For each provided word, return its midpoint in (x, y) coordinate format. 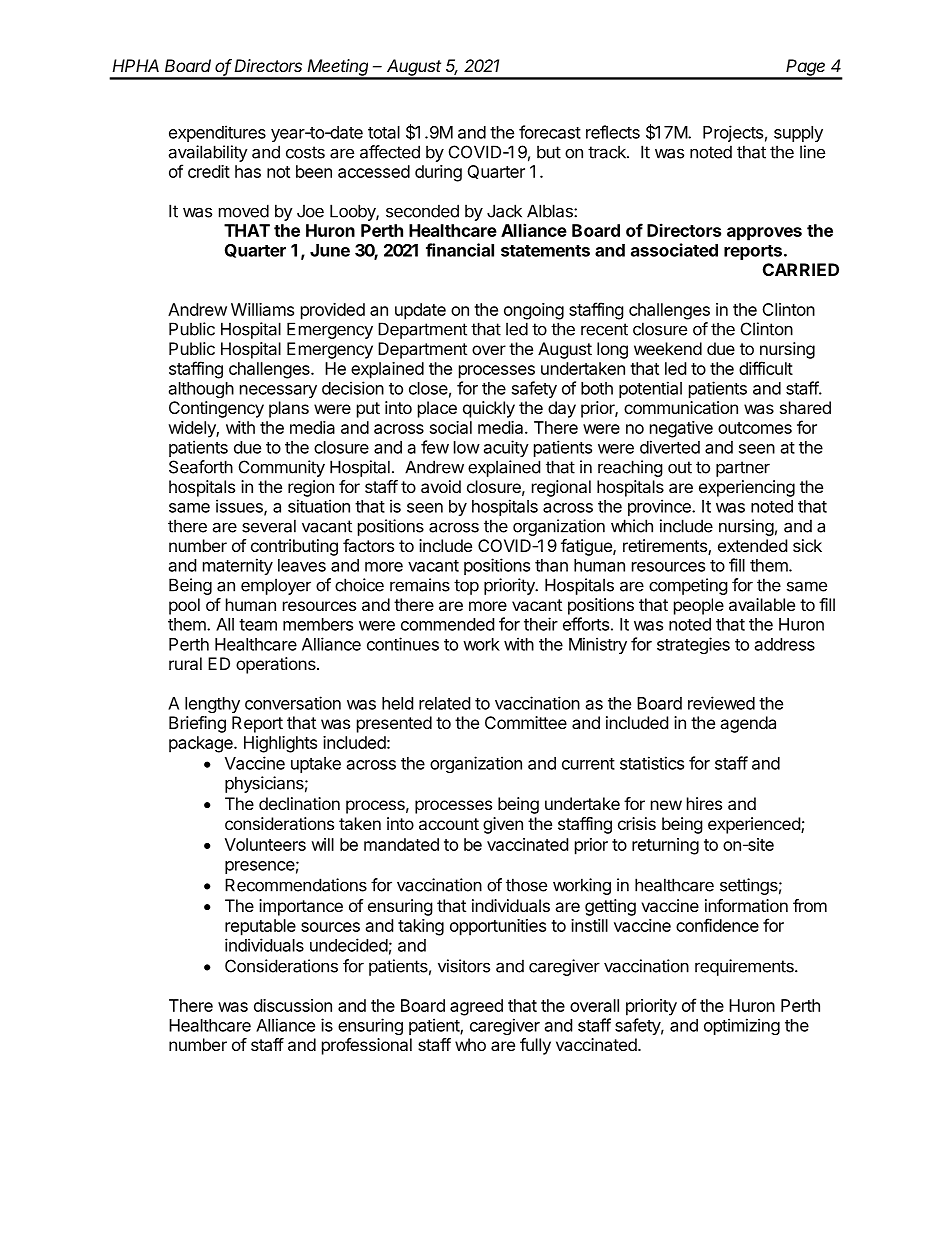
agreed (476, 1007)
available (762, 604)
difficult (766, 368)
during (438, 173)
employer (276, 586)
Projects (733, 133)
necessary (278, 391)
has (248, 171)
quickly (489, 409)
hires (704, 803)
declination (299, 803)
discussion (293, 1005)
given (503, 825)
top (466, 587)
